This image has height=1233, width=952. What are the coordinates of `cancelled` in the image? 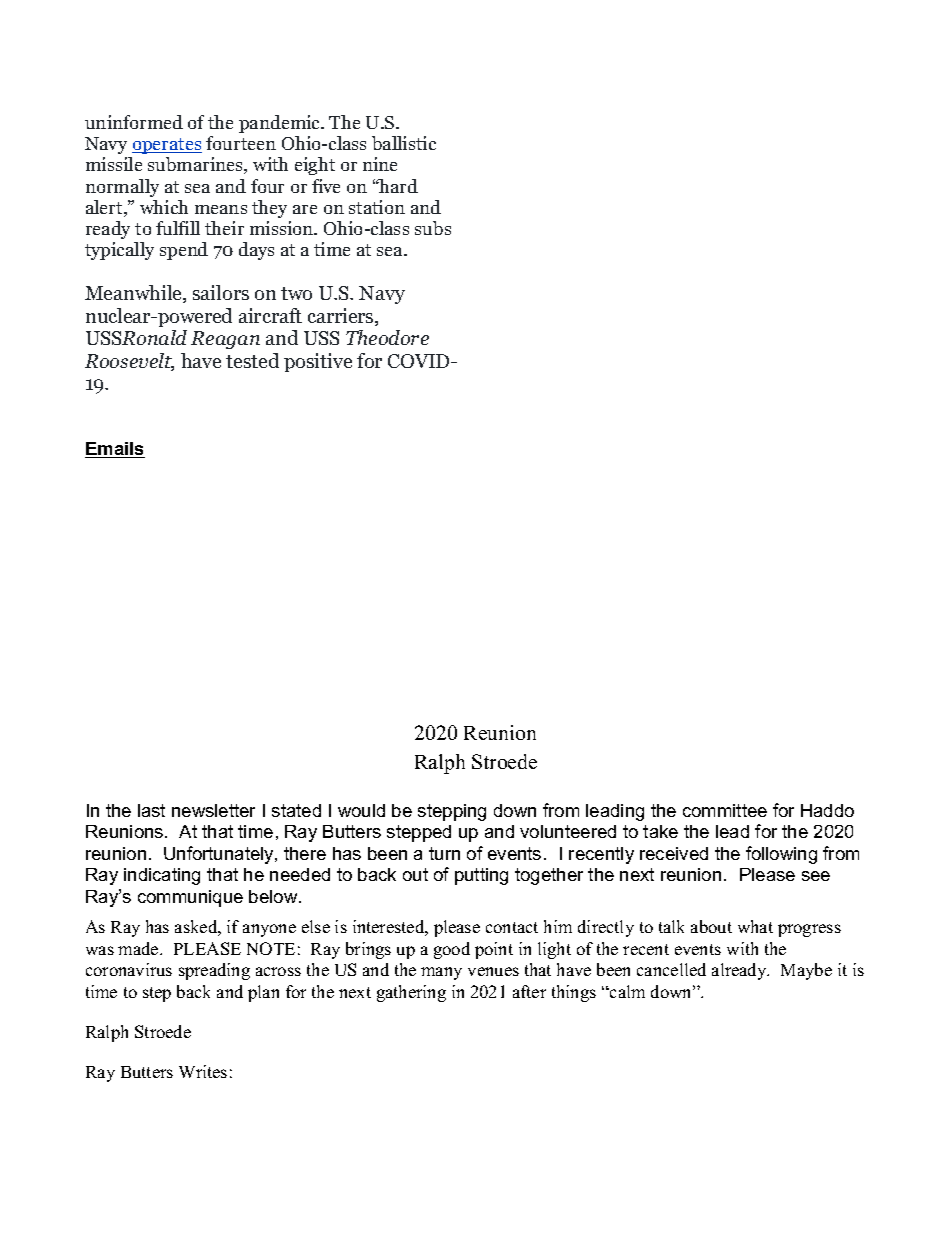 It's located at (671, 969).
